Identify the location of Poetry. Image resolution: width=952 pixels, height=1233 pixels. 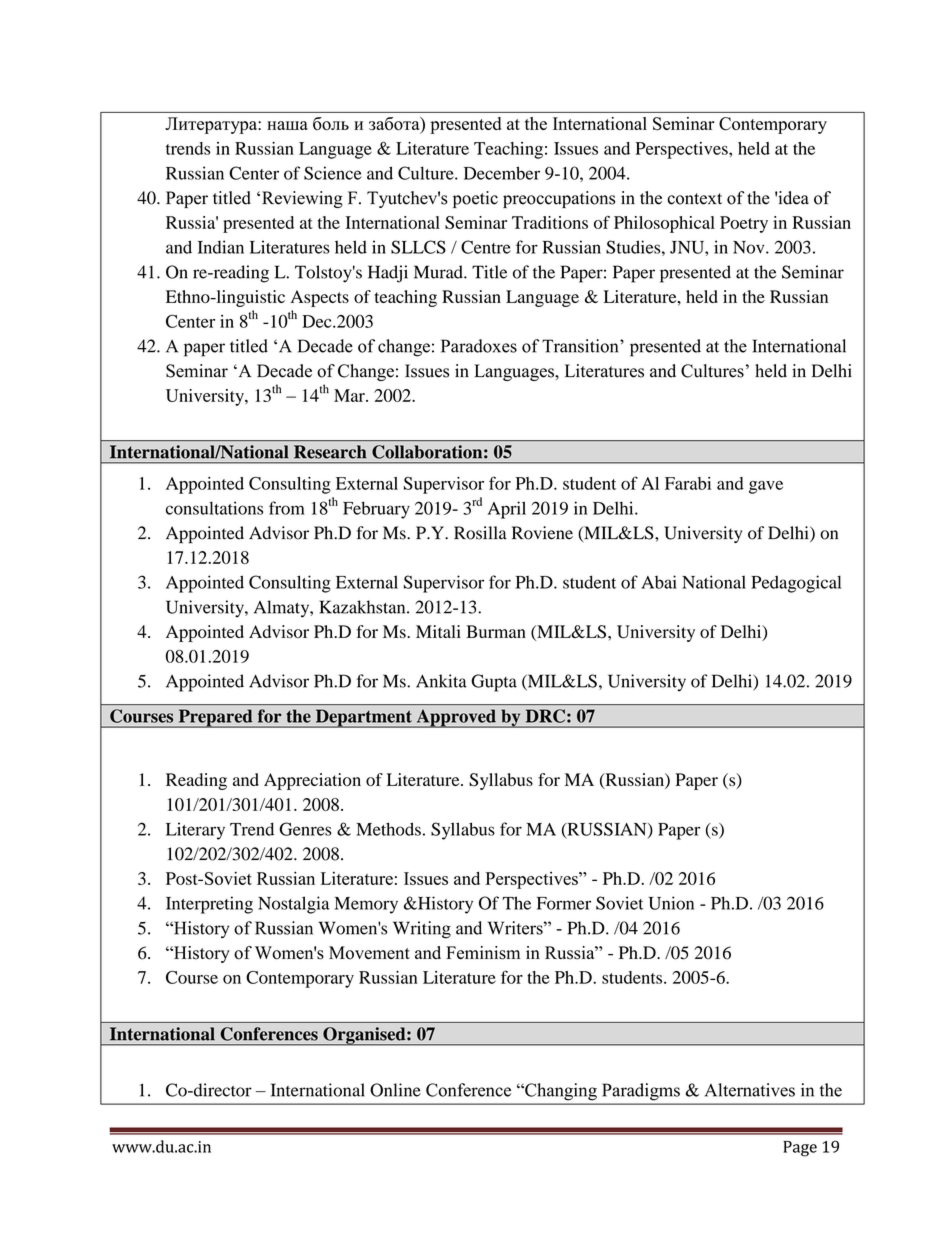
(744, 224).
